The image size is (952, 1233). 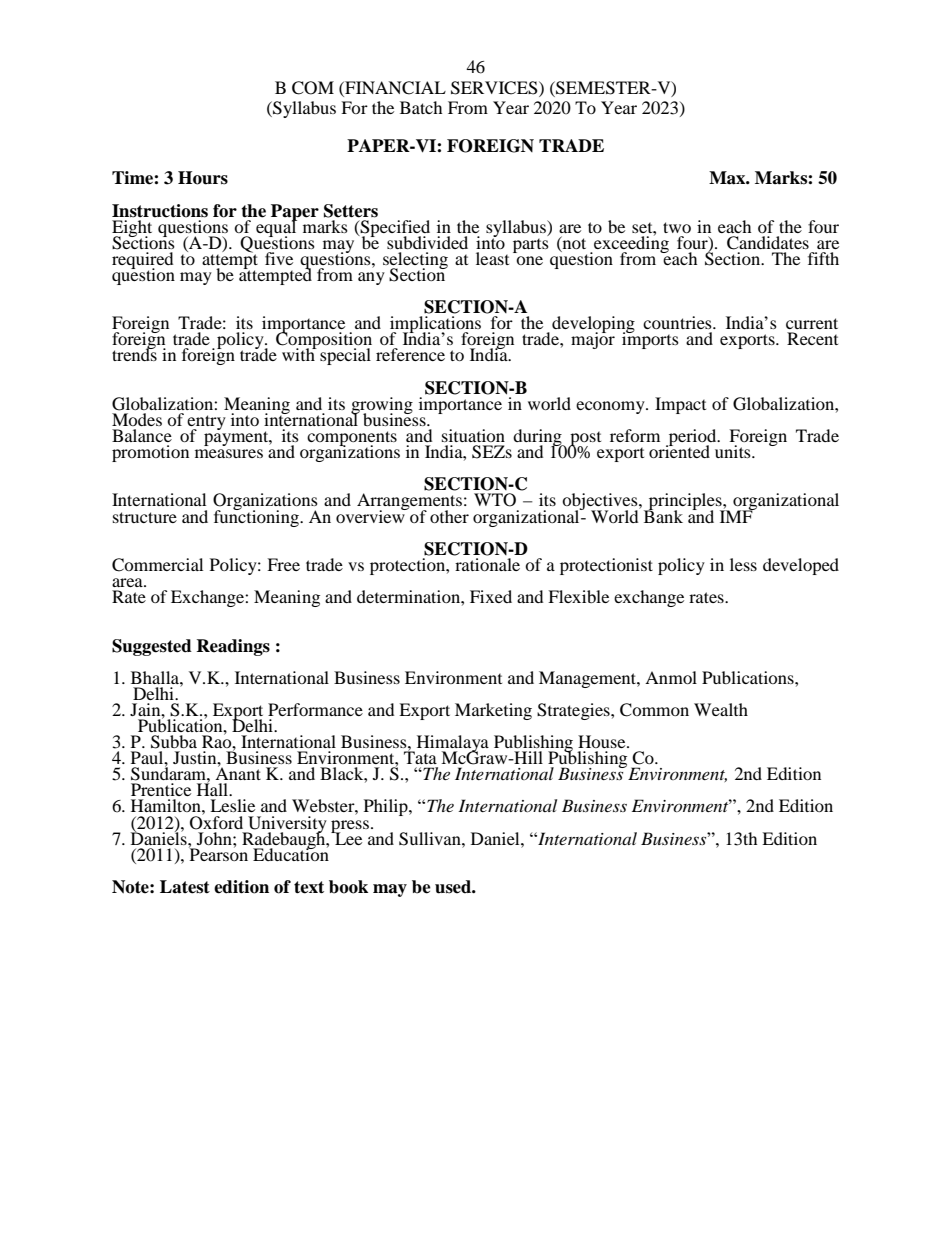 What do you see at coordinates (218, 853) in the document?
I see `Pearson` at bounding box center [218, 853].
